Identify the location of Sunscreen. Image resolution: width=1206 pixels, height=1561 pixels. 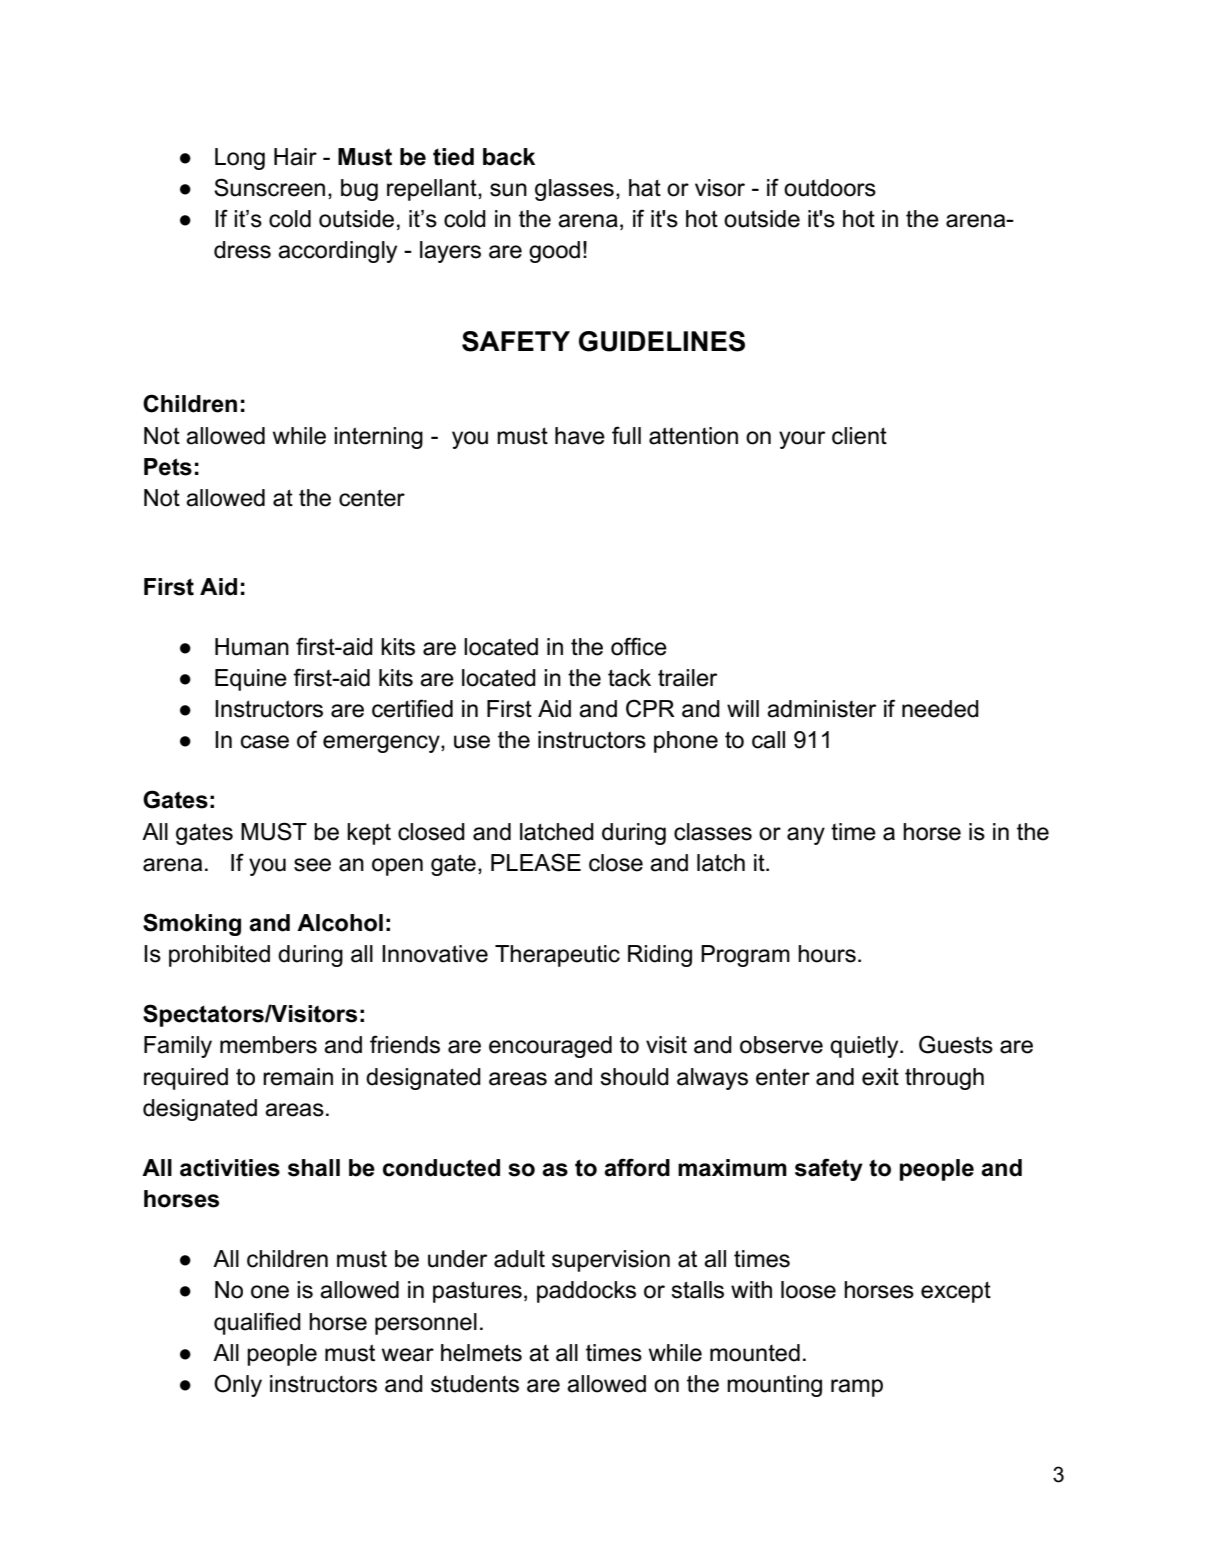
(269, 187).
